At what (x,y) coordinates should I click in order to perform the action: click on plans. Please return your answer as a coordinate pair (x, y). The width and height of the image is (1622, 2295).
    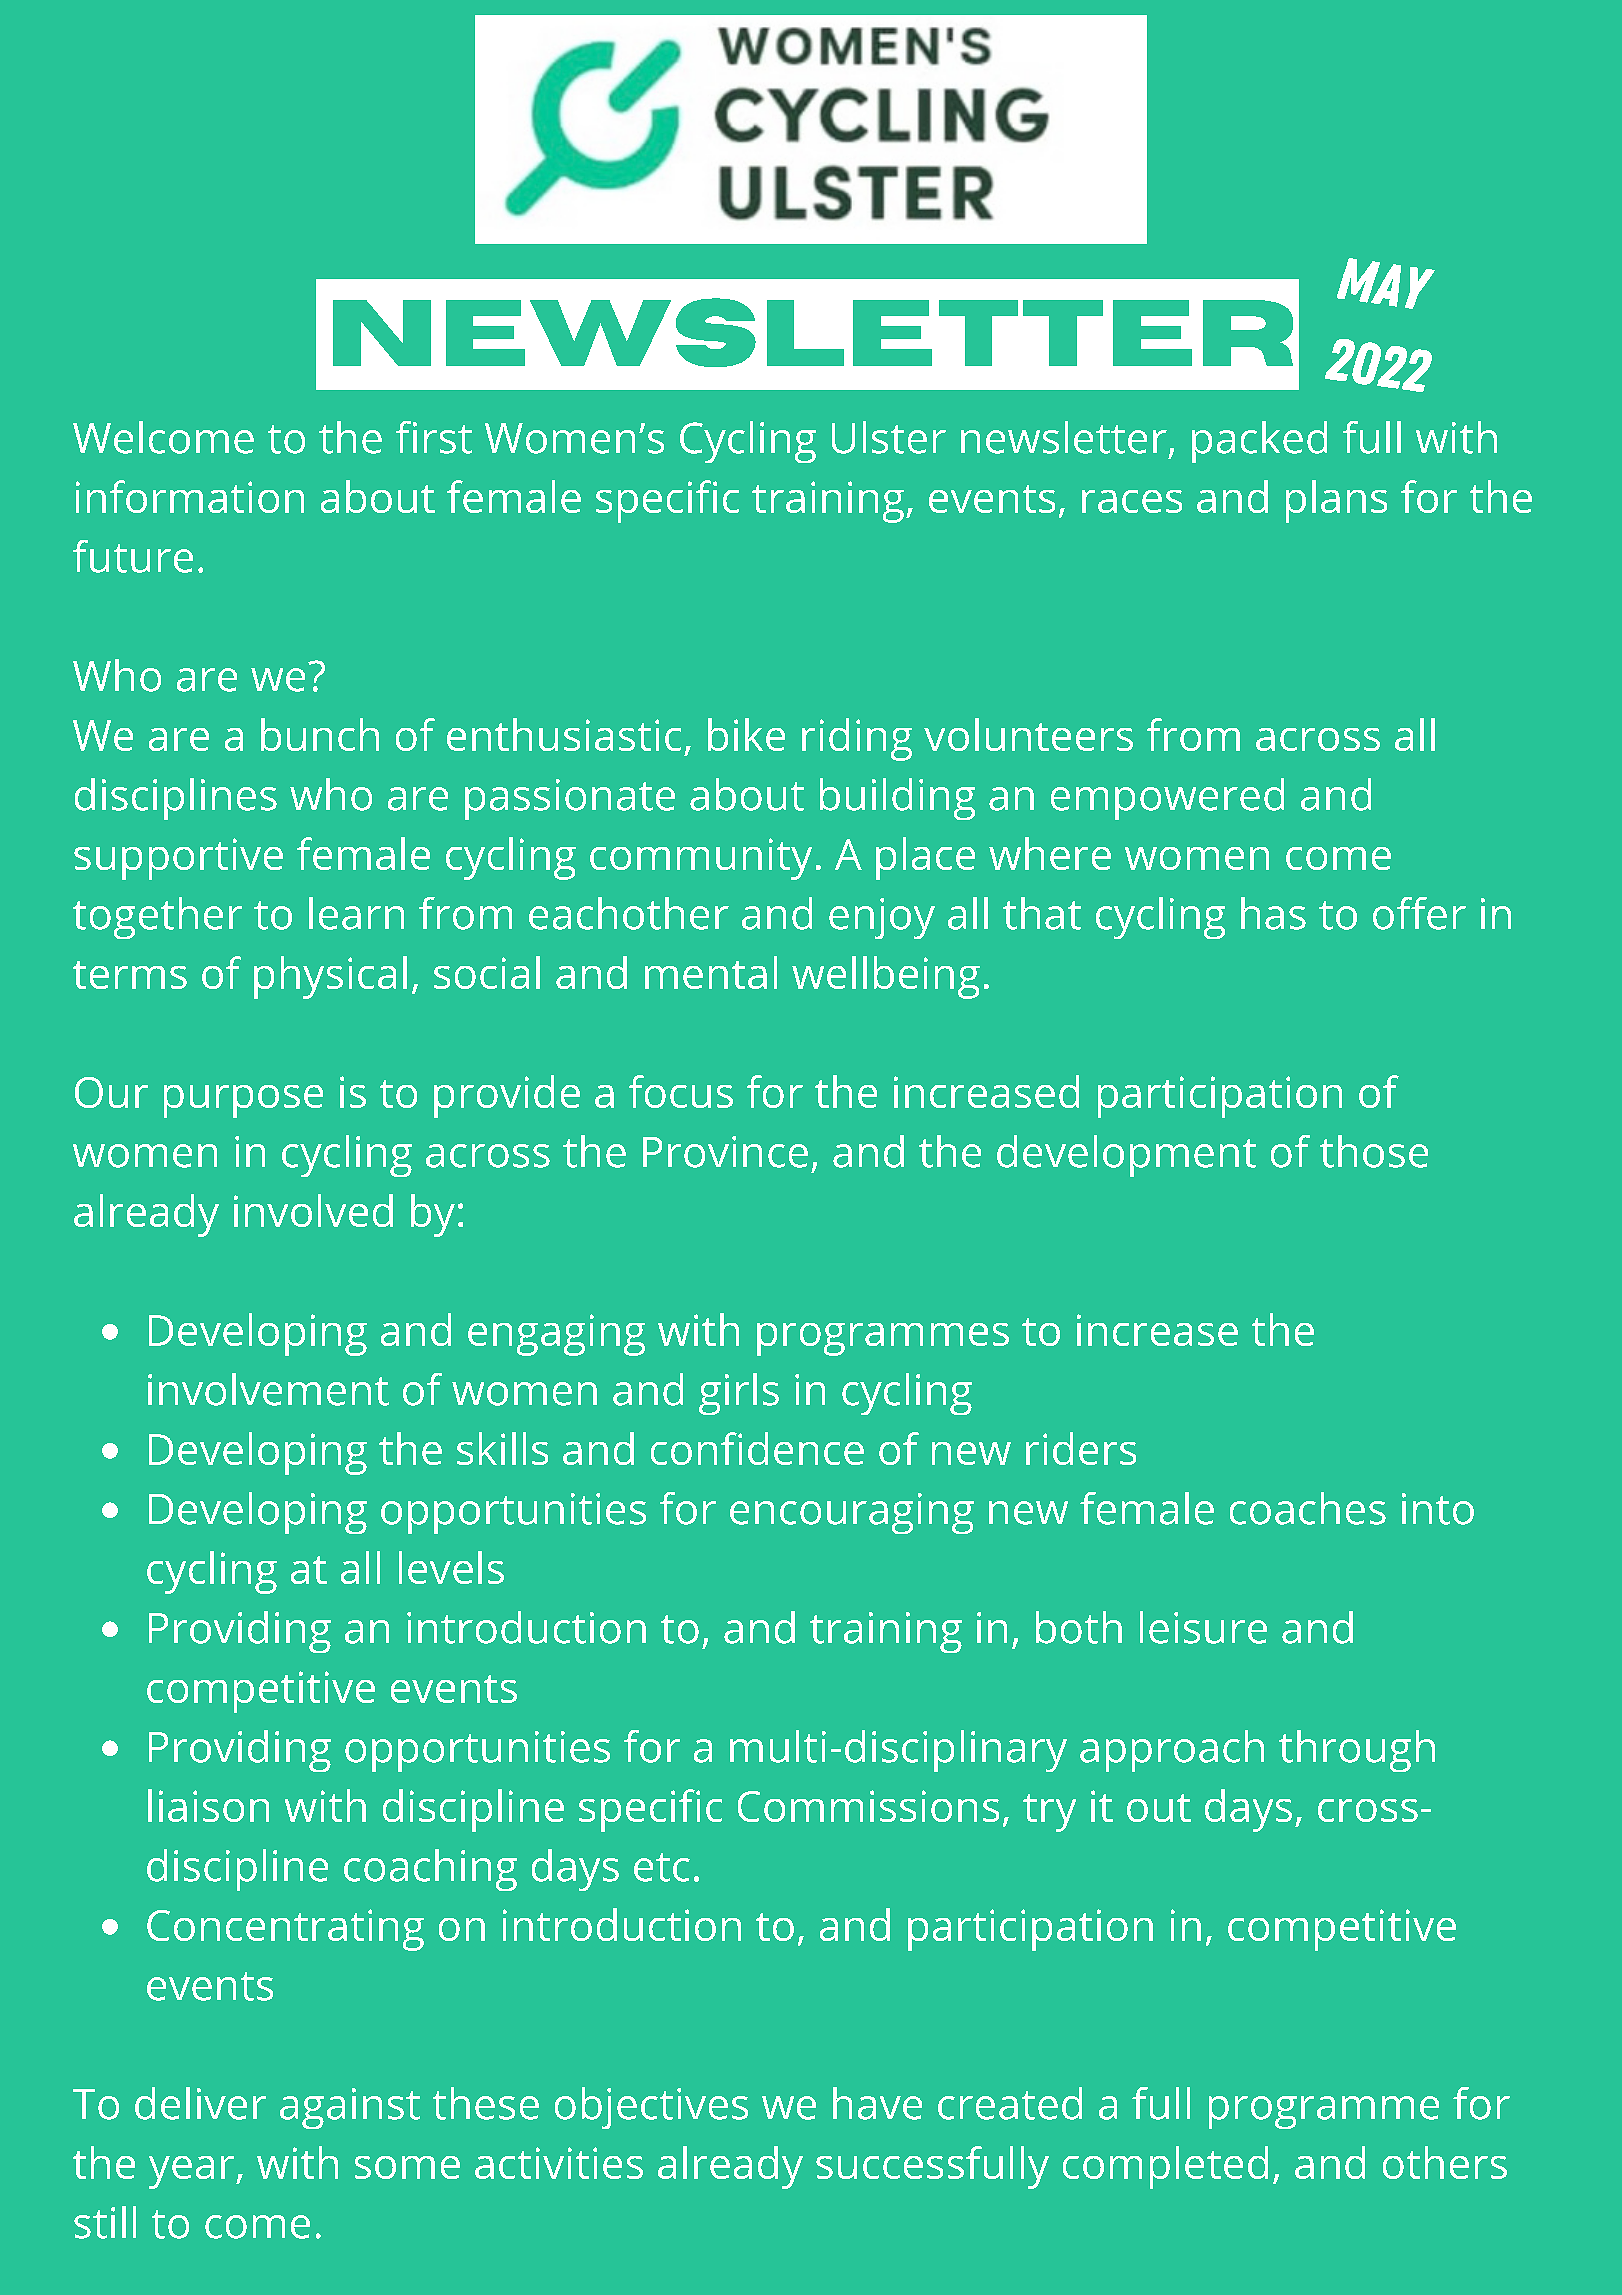
    Looking at the image, I should click on (1336, 501).
